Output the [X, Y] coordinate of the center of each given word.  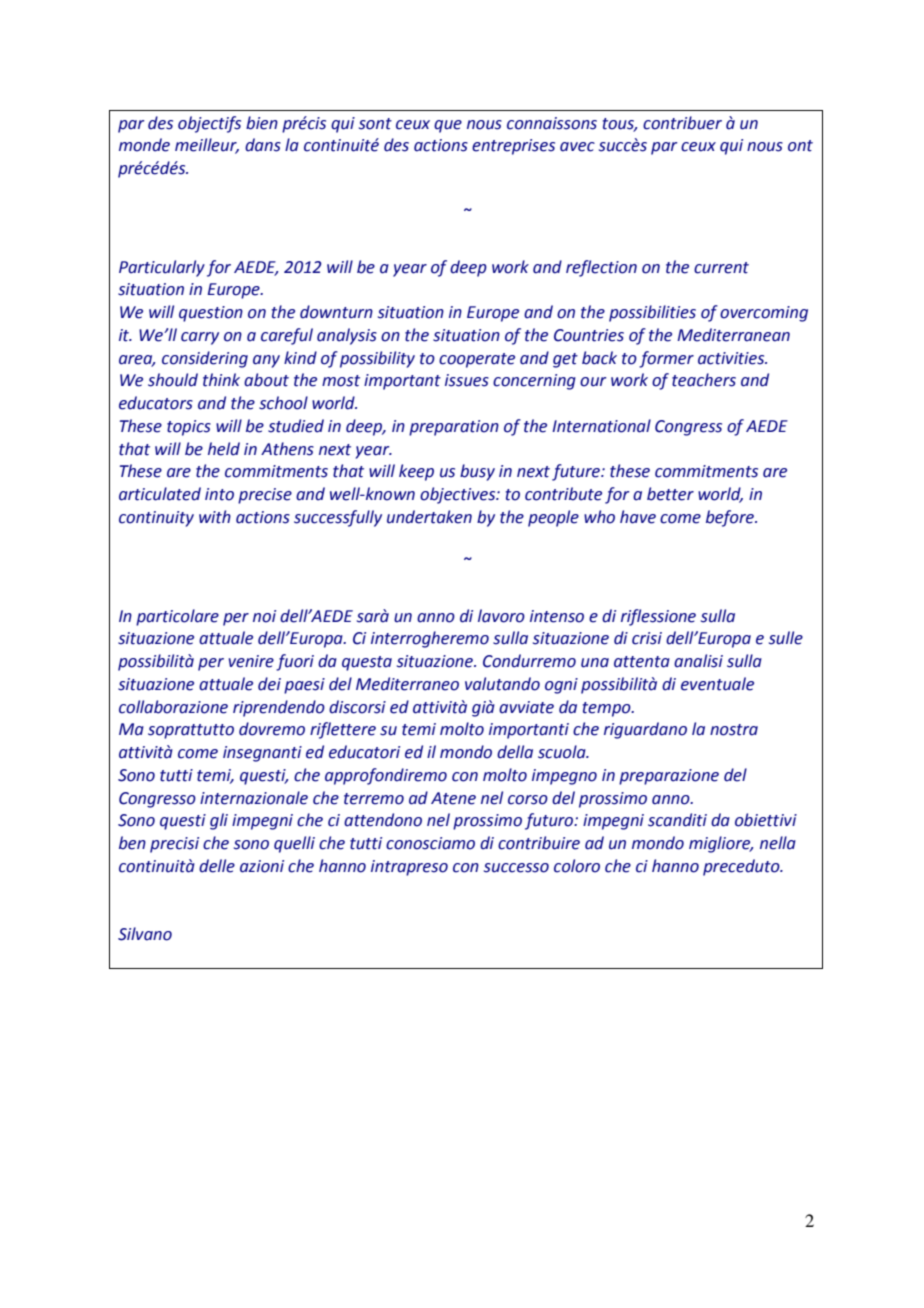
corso [528, 800]
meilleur [207, 146]
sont [375, 124]
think [221, 380]
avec [577, 147]
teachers [704, 380]
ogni [561, 686]
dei [269, 684]
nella [778, 843]
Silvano [145, 934]
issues [467, 380]
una [595, 663]
